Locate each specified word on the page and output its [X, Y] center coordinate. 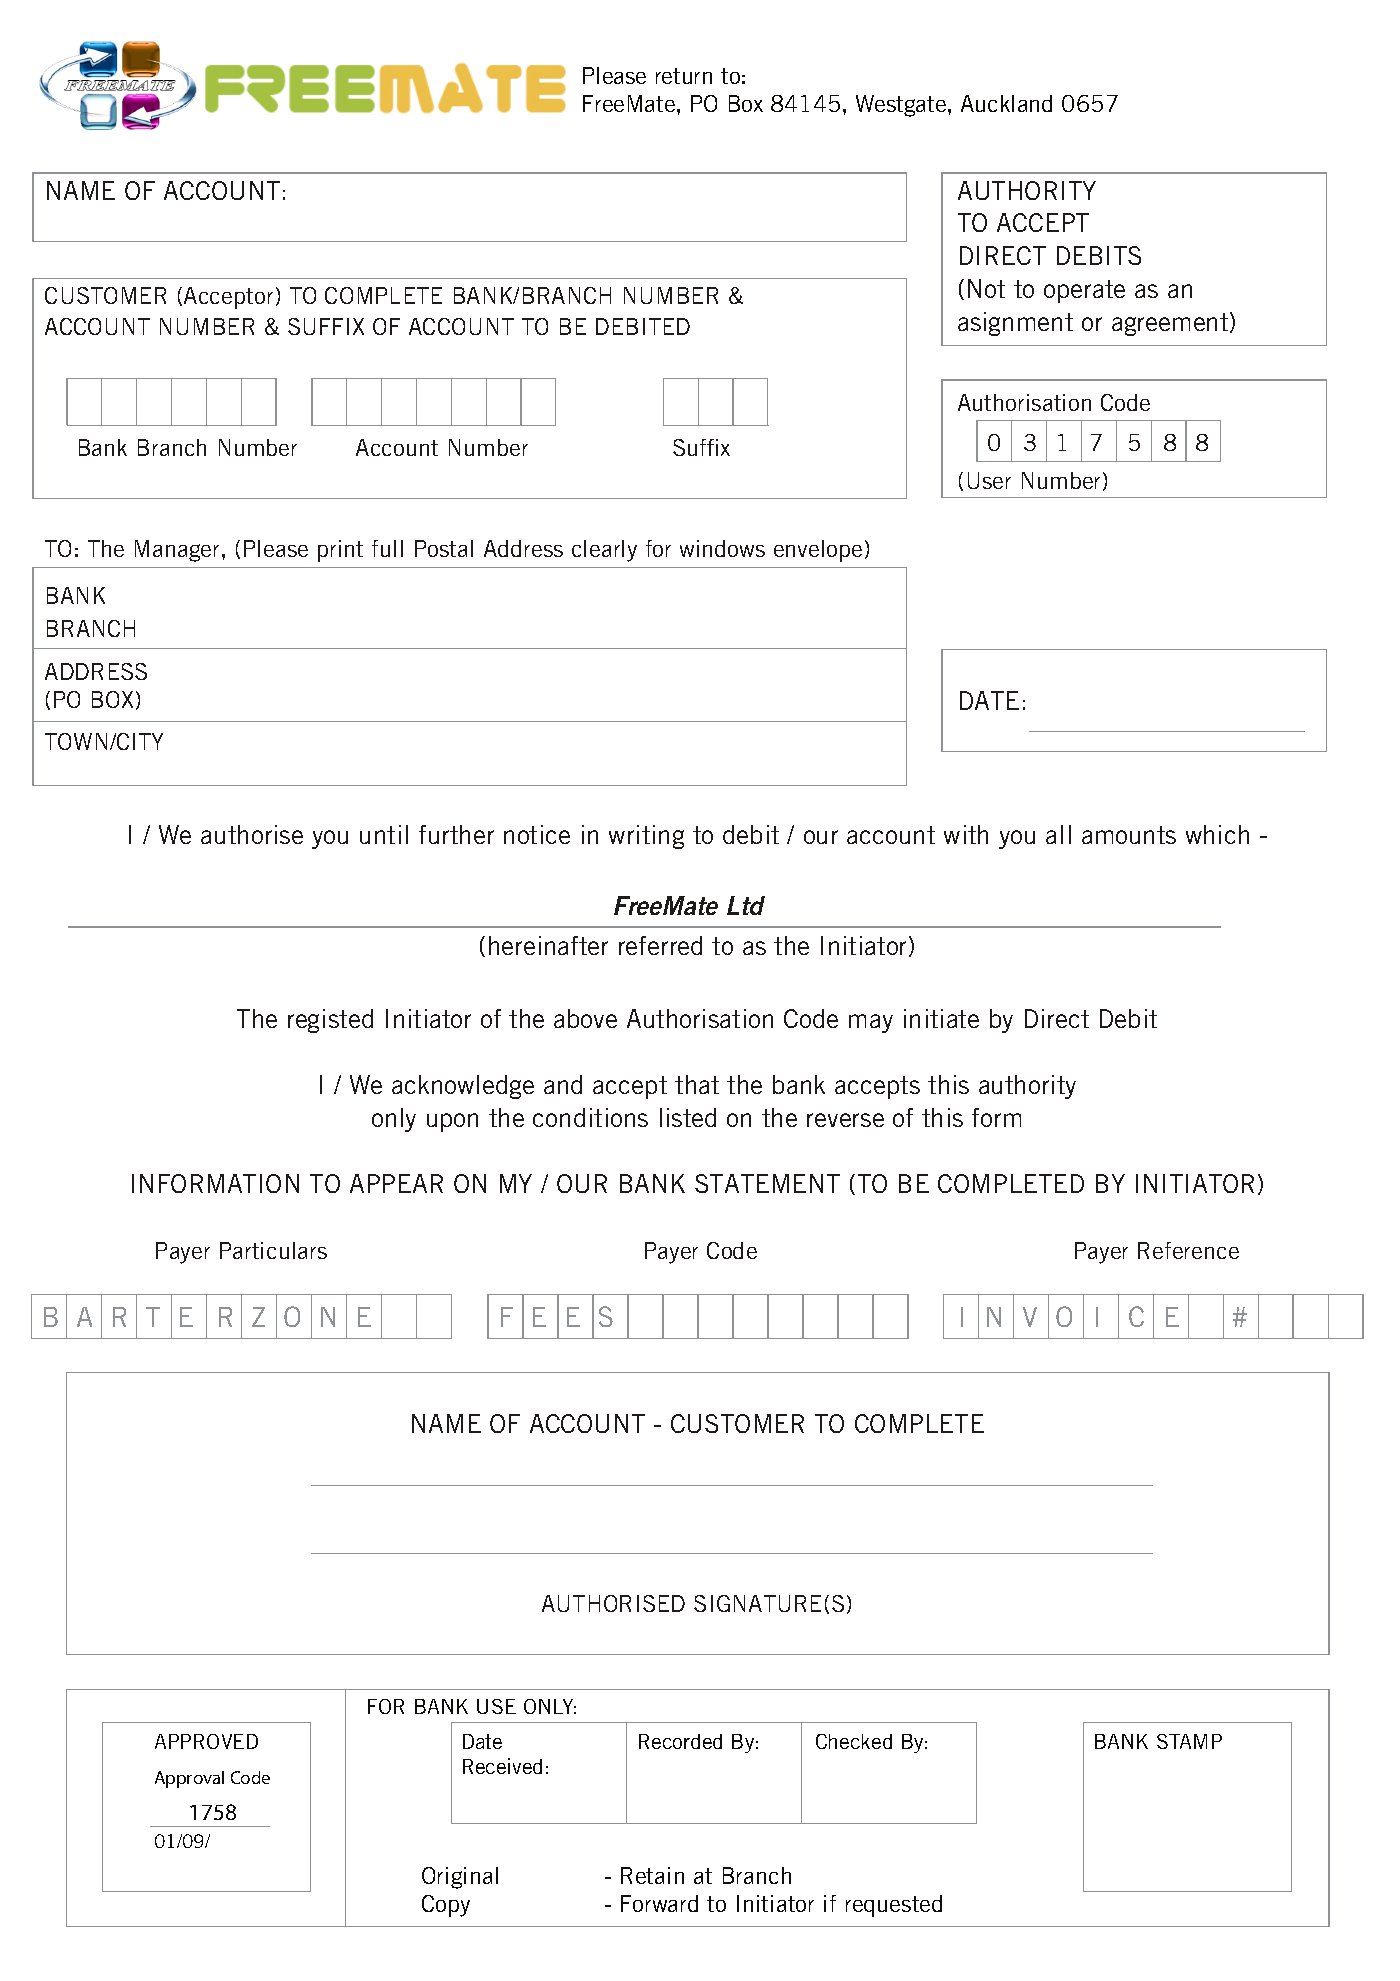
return [684, 76]
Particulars [273, 1250]
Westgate [902, 106]
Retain [652, 1875]
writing [646, 837]
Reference [1188, 1250]
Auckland [1006, 103]
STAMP [1189, 1741]
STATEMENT [767, 1183]
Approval [189, 1779]
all [1058, 834]
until [384, 834]
